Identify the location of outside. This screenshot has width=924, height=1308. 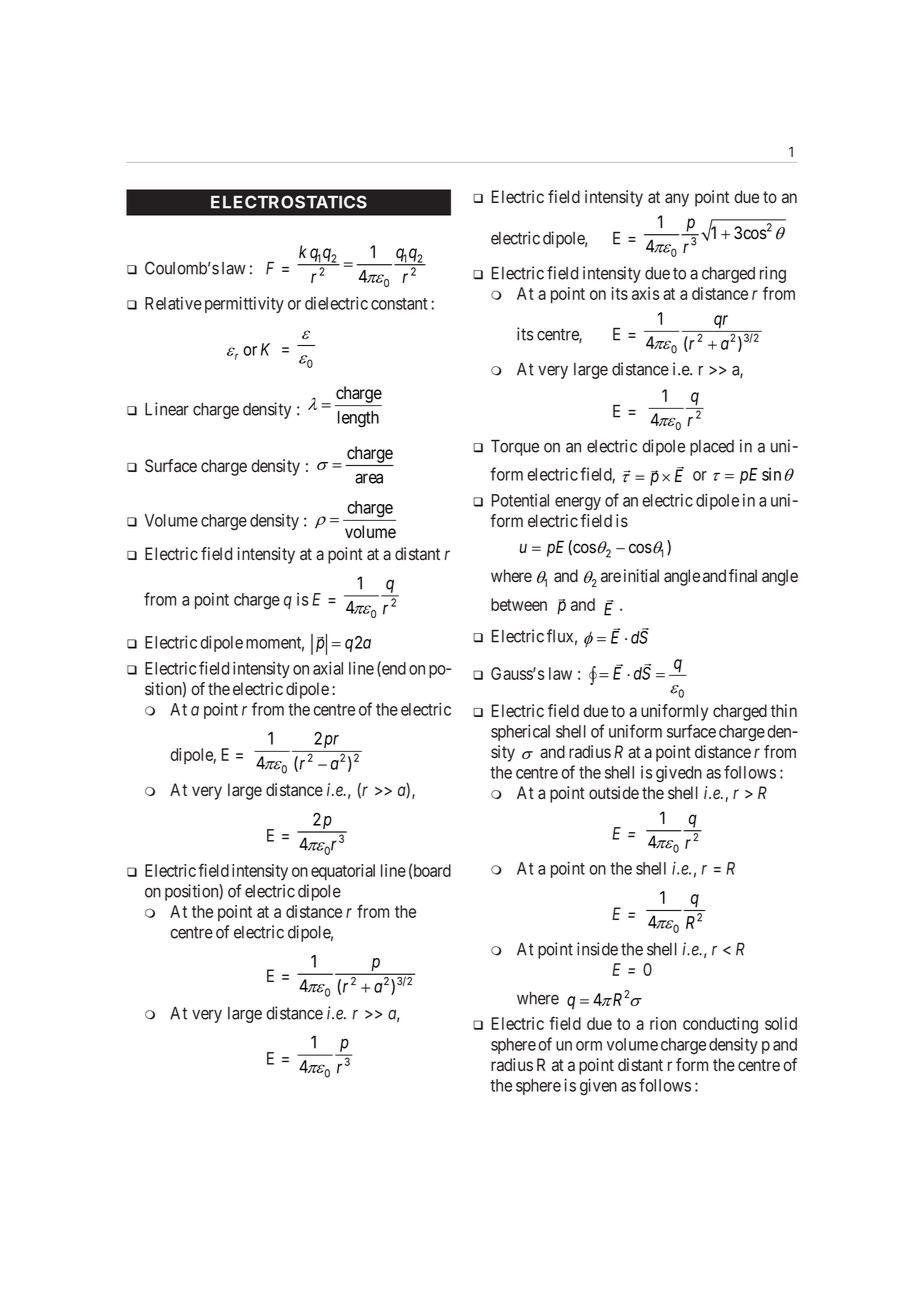
(614, 793).
